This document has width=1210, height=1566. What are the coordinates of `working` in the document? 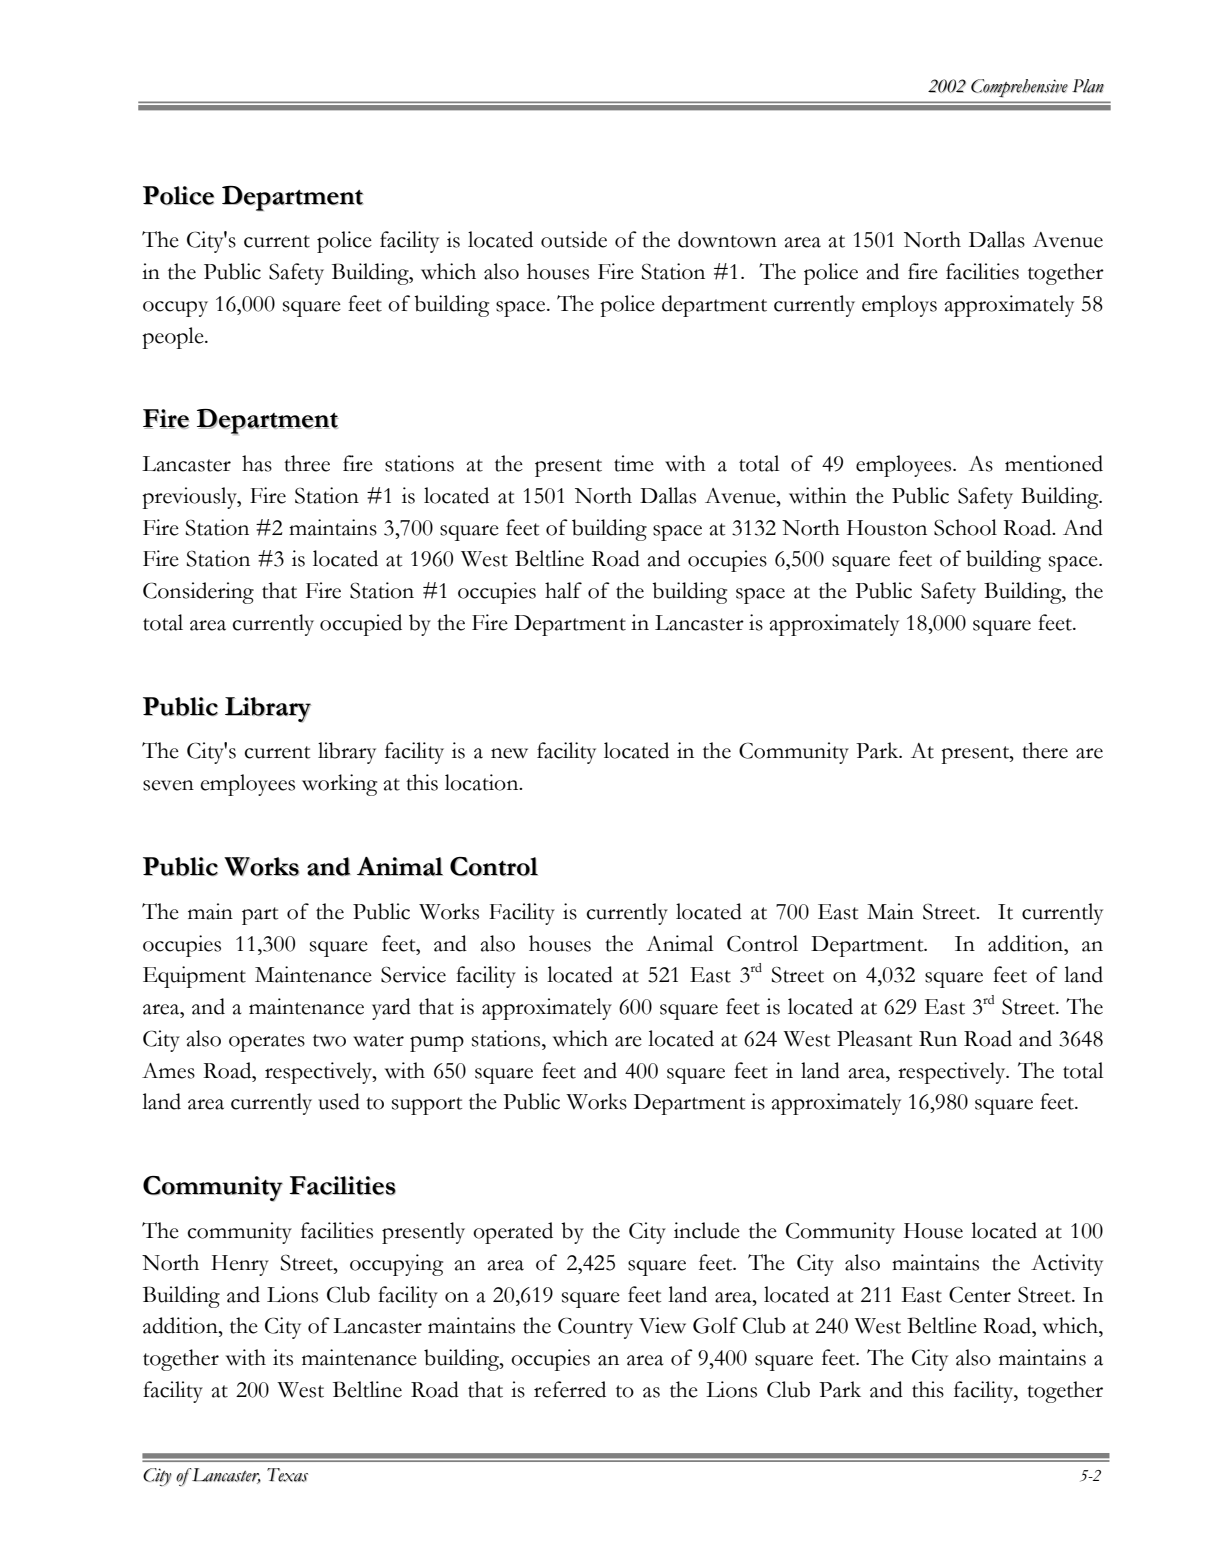 It's located at (339, 785).
